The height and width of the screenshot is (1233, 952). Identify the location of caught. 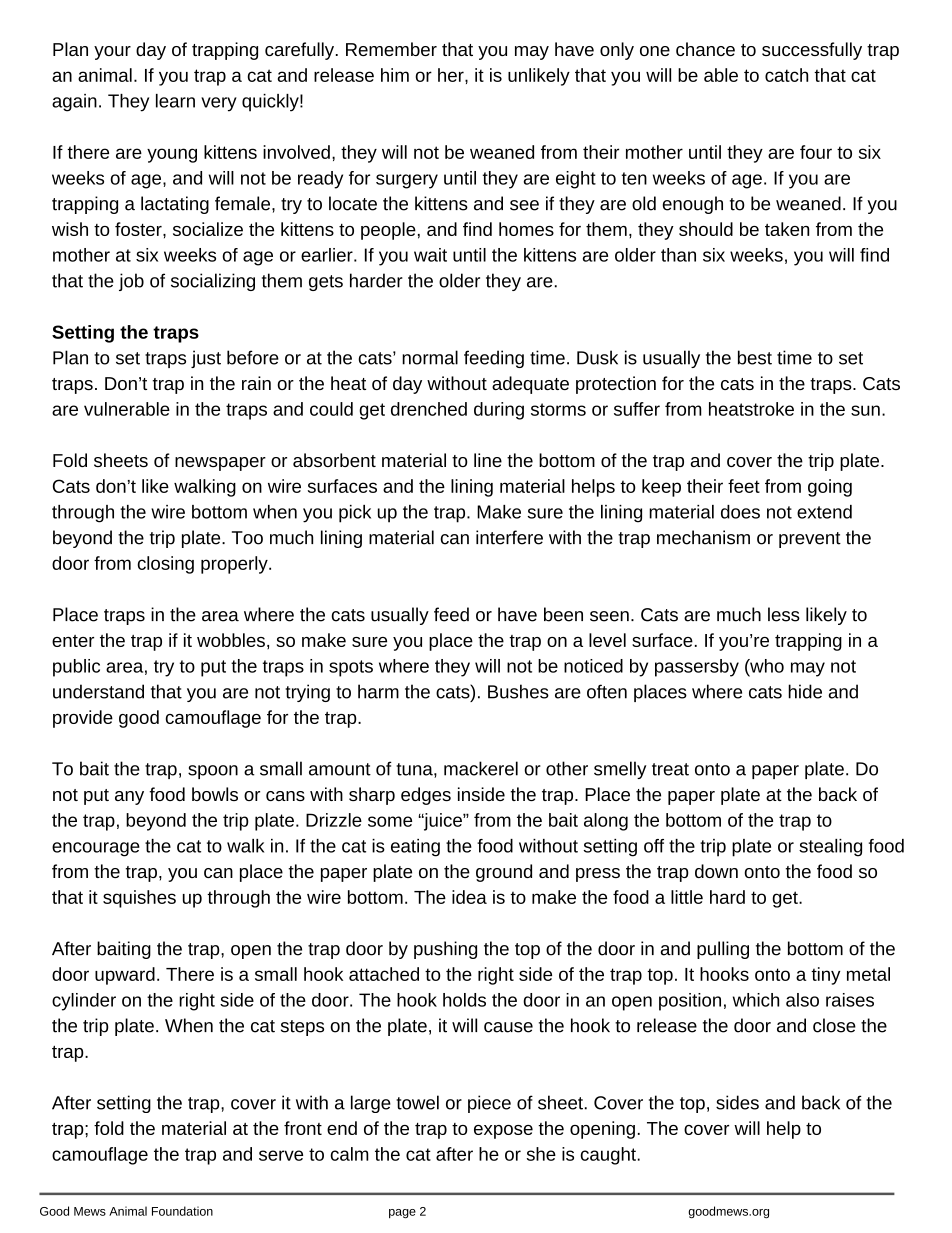
(608, 1156).
